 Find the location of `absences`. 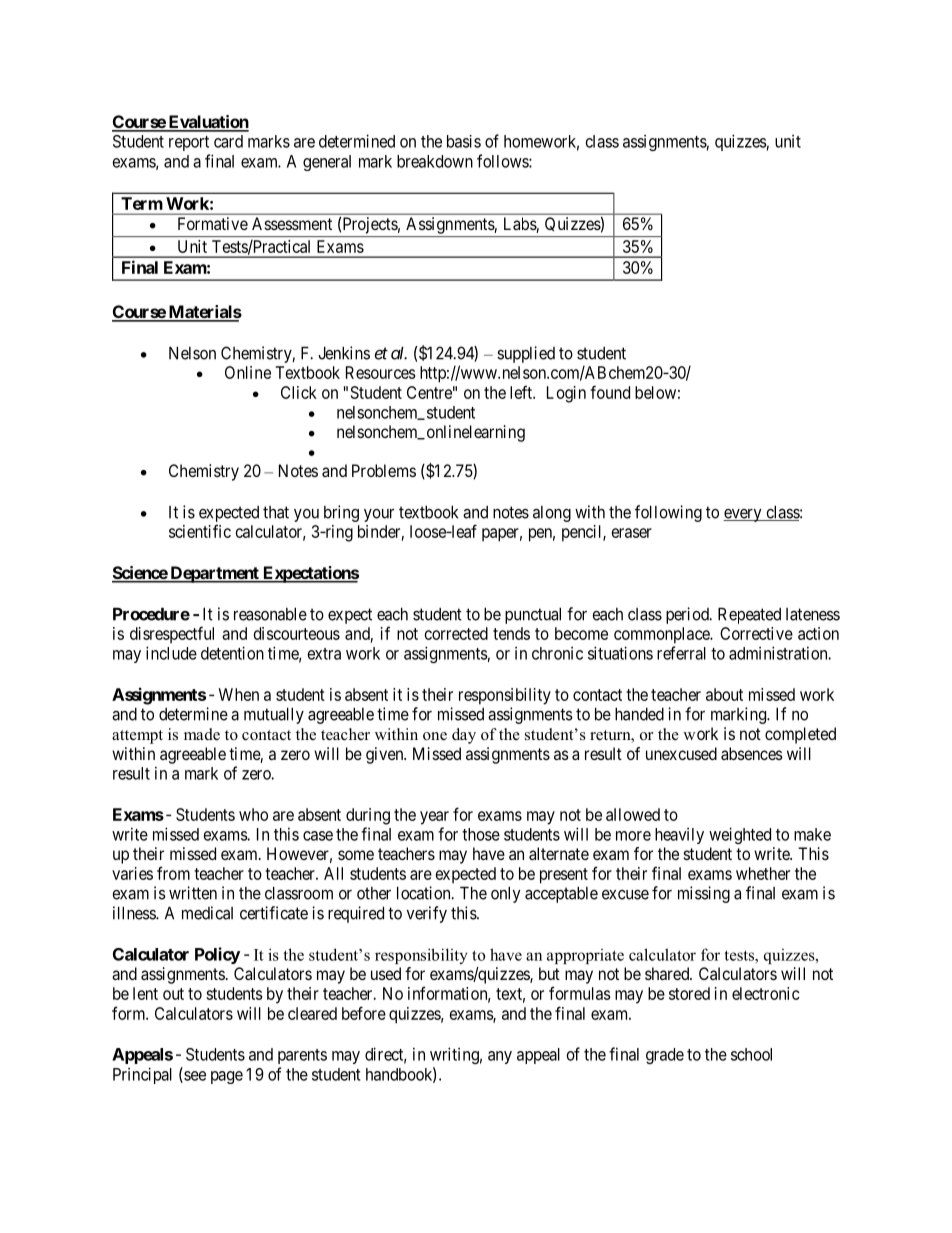

absences is located at coordinates (752, 753).
